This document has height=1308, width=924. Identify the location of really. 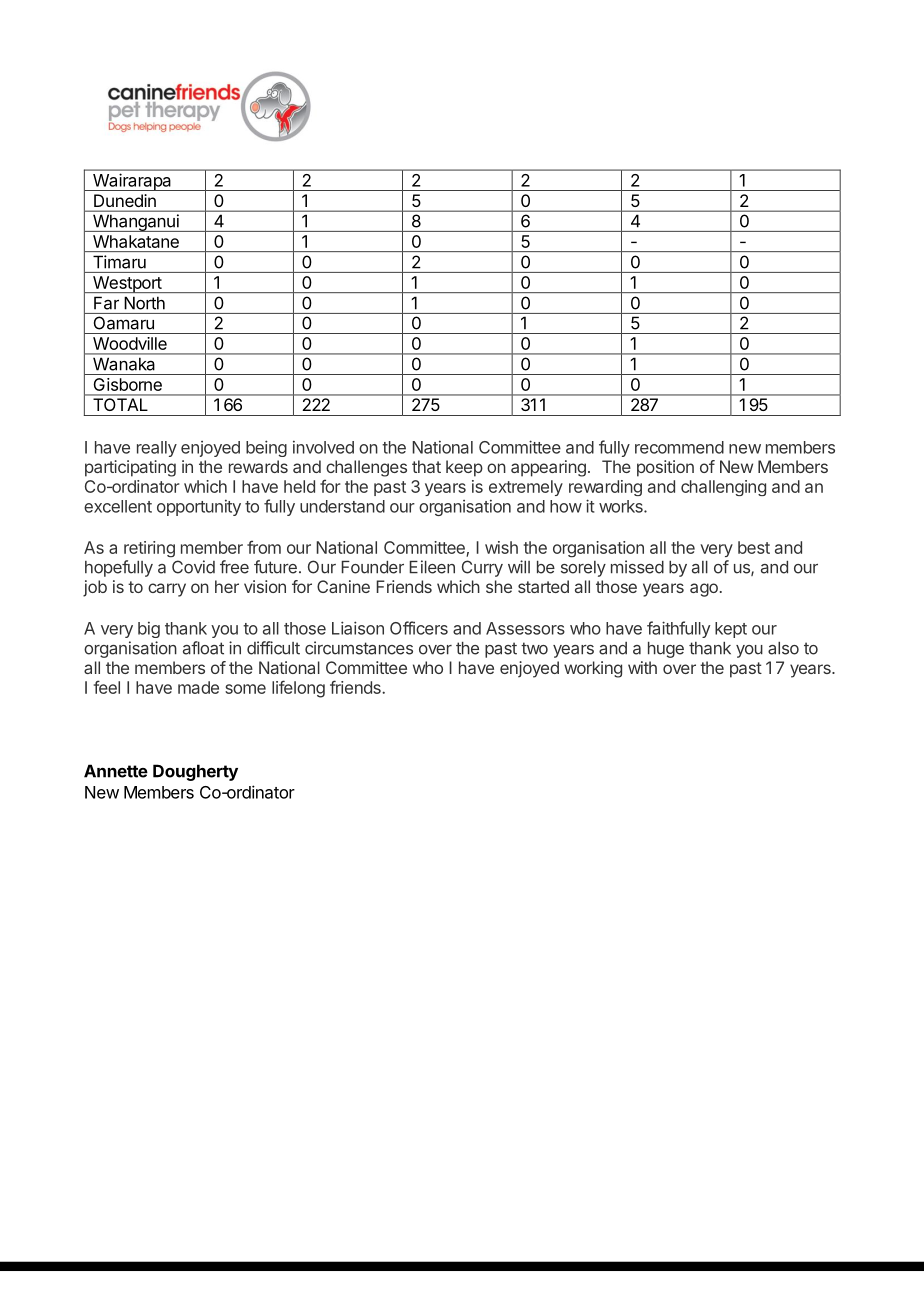
(157, 449).
